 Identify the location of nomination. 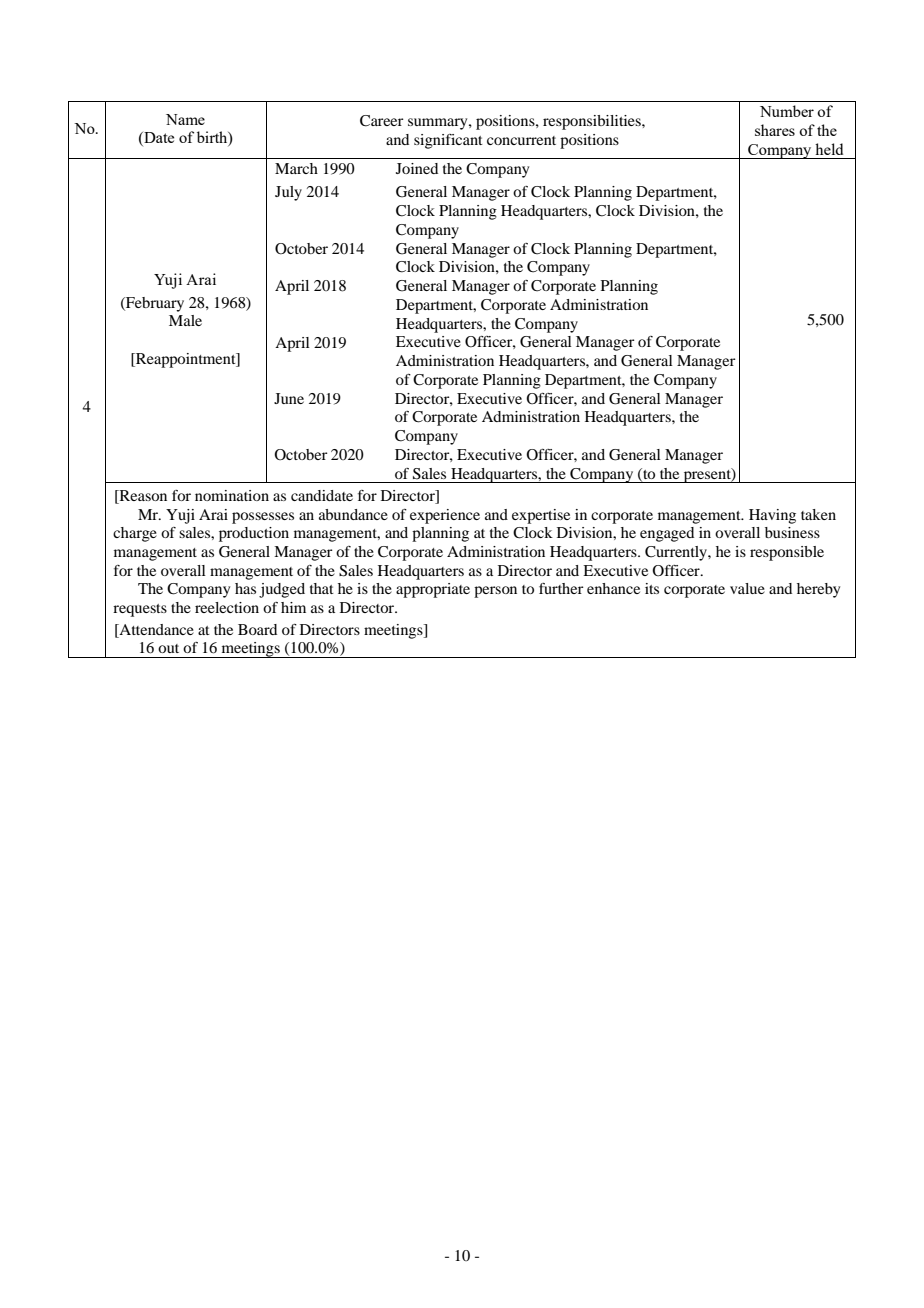
(232, 495).
